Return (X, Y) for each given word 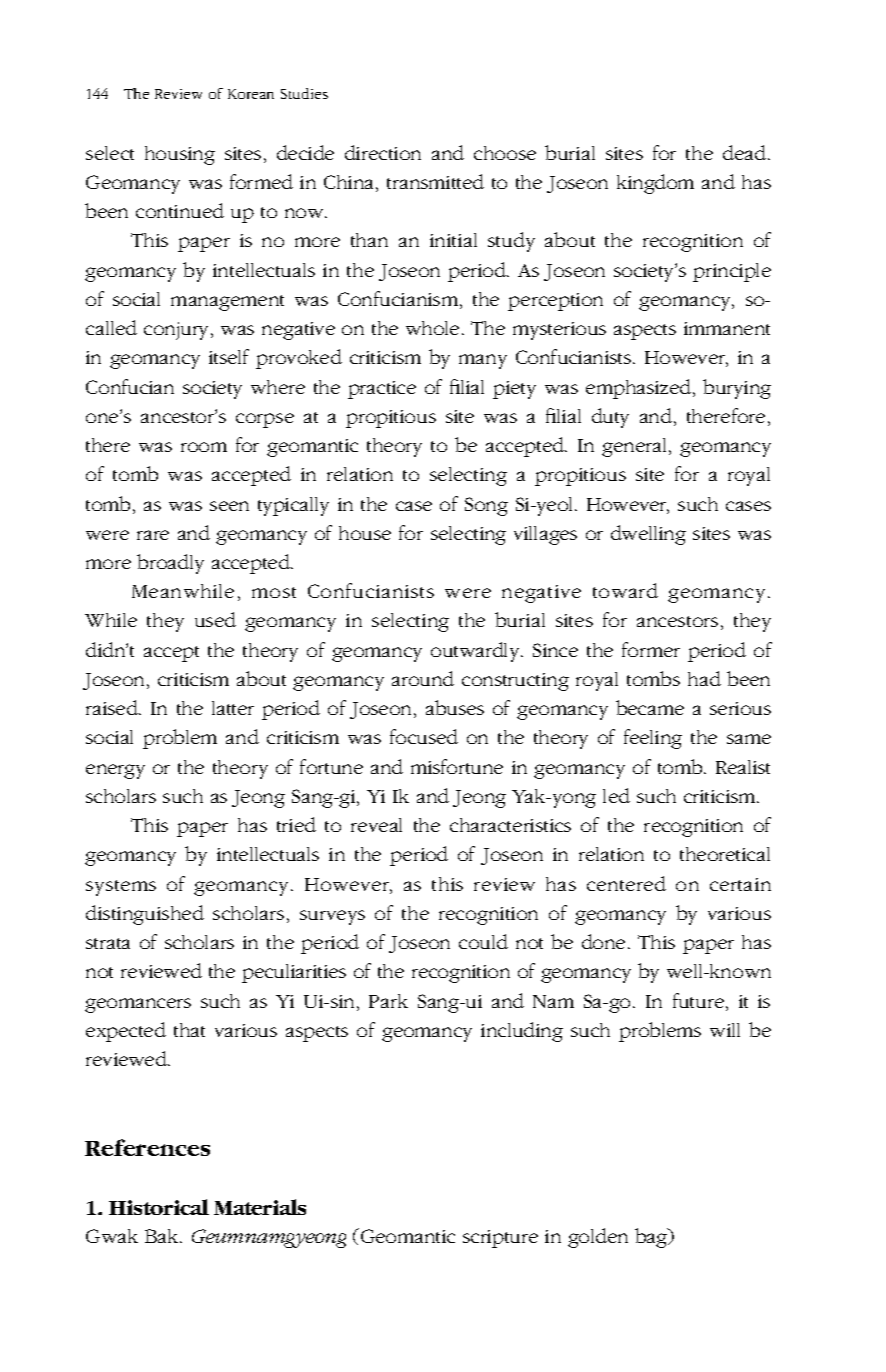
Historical (159, 1207)
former (651, 649)
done (603, 941)
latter (233, 708)
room (204, 447)
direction (383, 152)
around (423, 678)
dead (746, 152)
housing (180, 155)
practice (382, 390)
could (483, 941)
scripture (500, 1239)
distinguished (145, 915)
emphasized (640, 389)
